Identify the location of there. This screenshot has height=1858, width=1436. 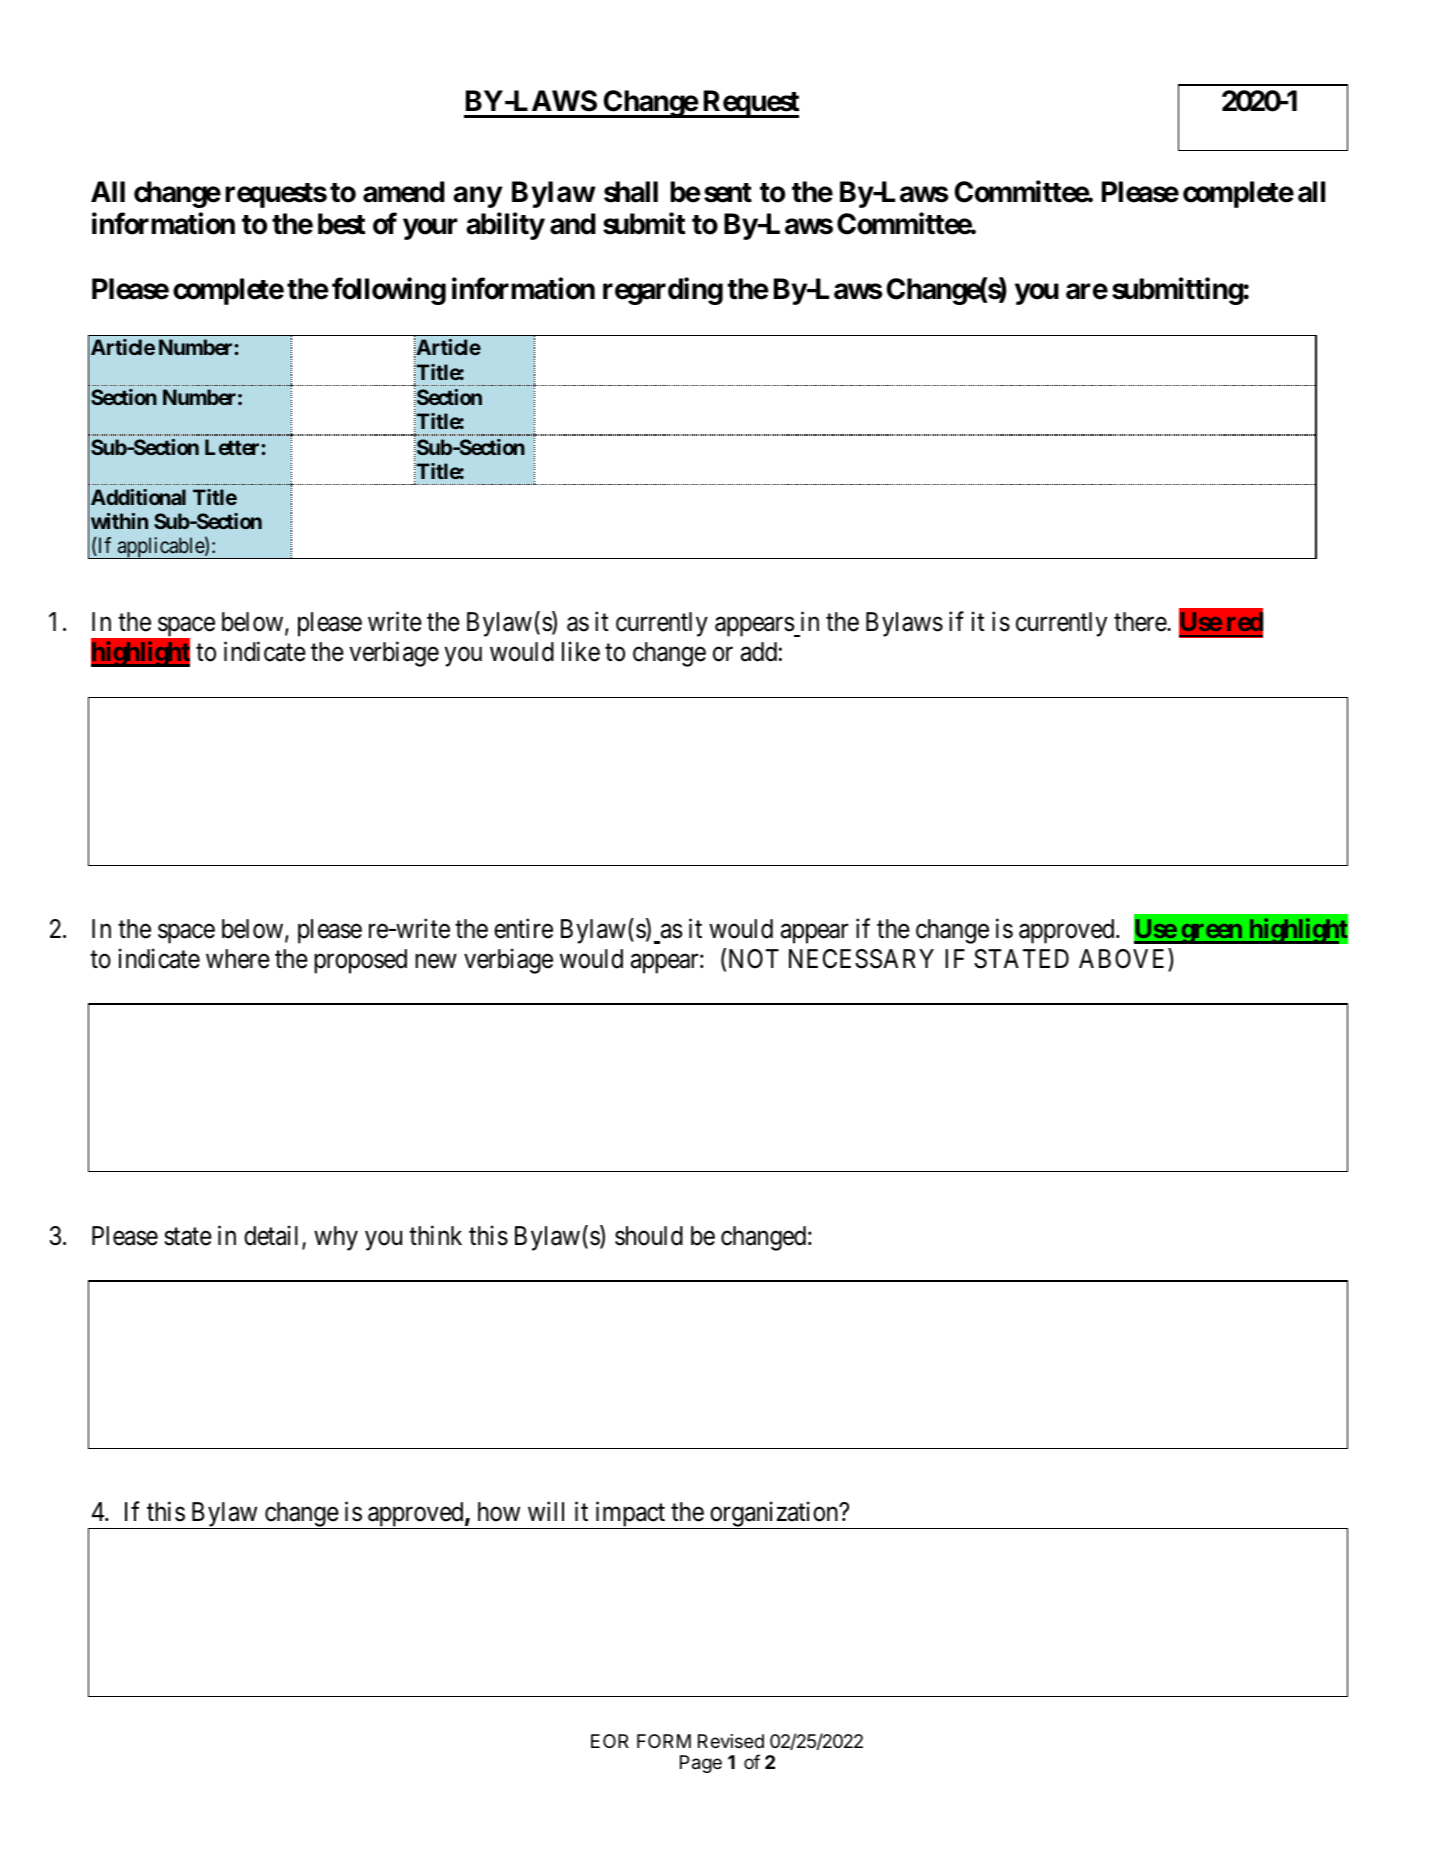
(1141, 622).
